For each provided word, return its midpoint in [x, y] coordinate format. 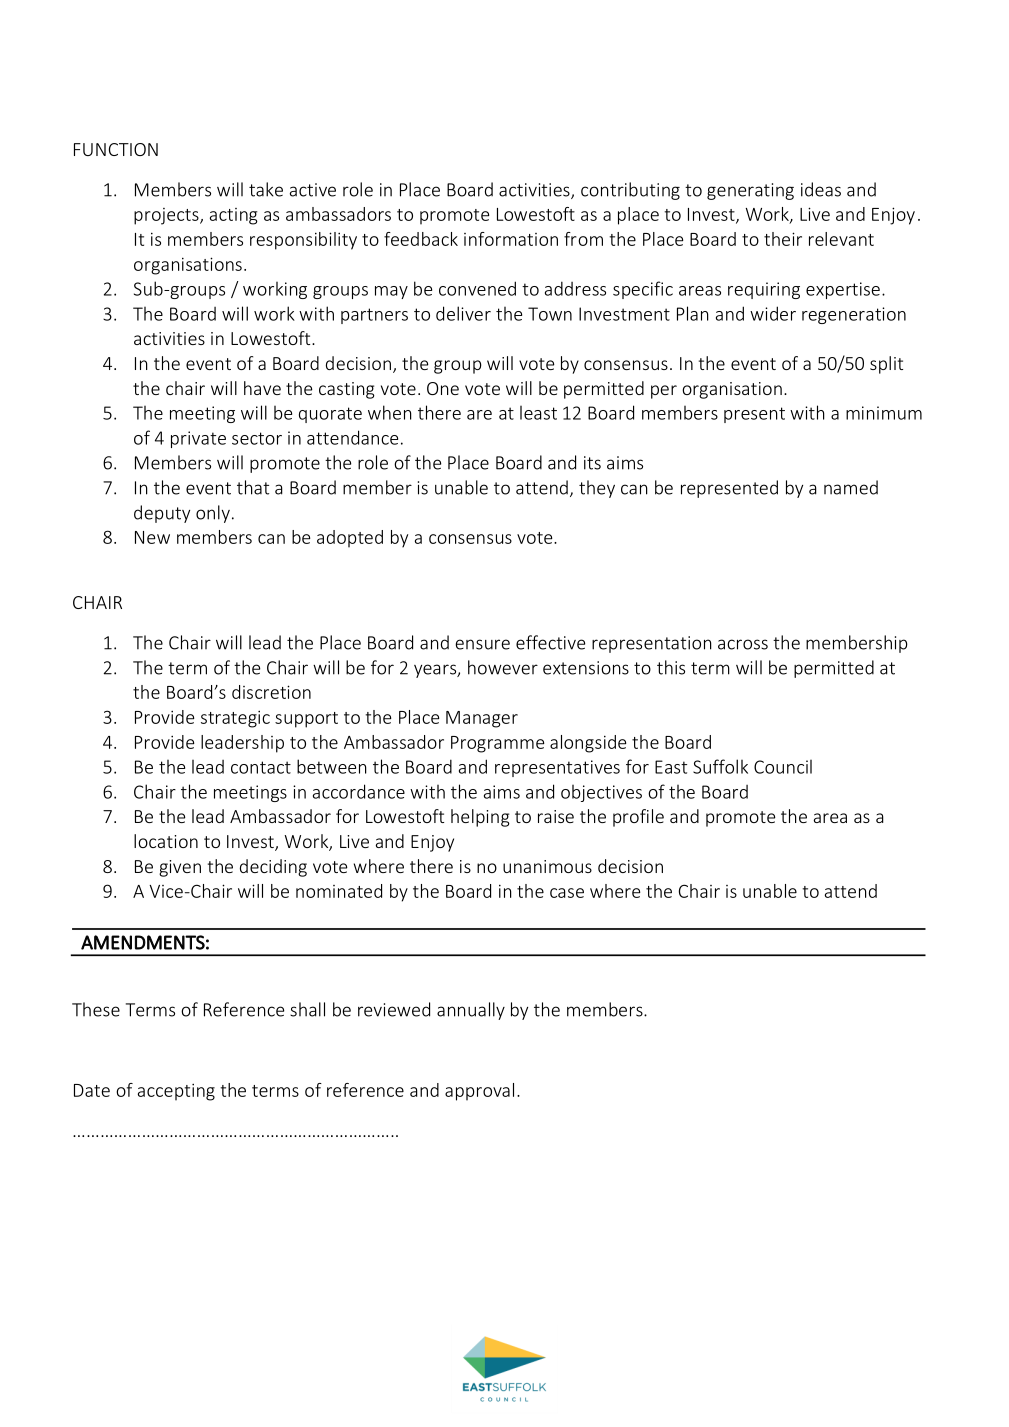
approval [479, 1092]
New [152, 537]
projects [167, 216]
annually [471, 1011]
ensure [482, 644]
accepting [176, 1092]
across [743, 644]
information [511, 239]
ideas [821, 189]
